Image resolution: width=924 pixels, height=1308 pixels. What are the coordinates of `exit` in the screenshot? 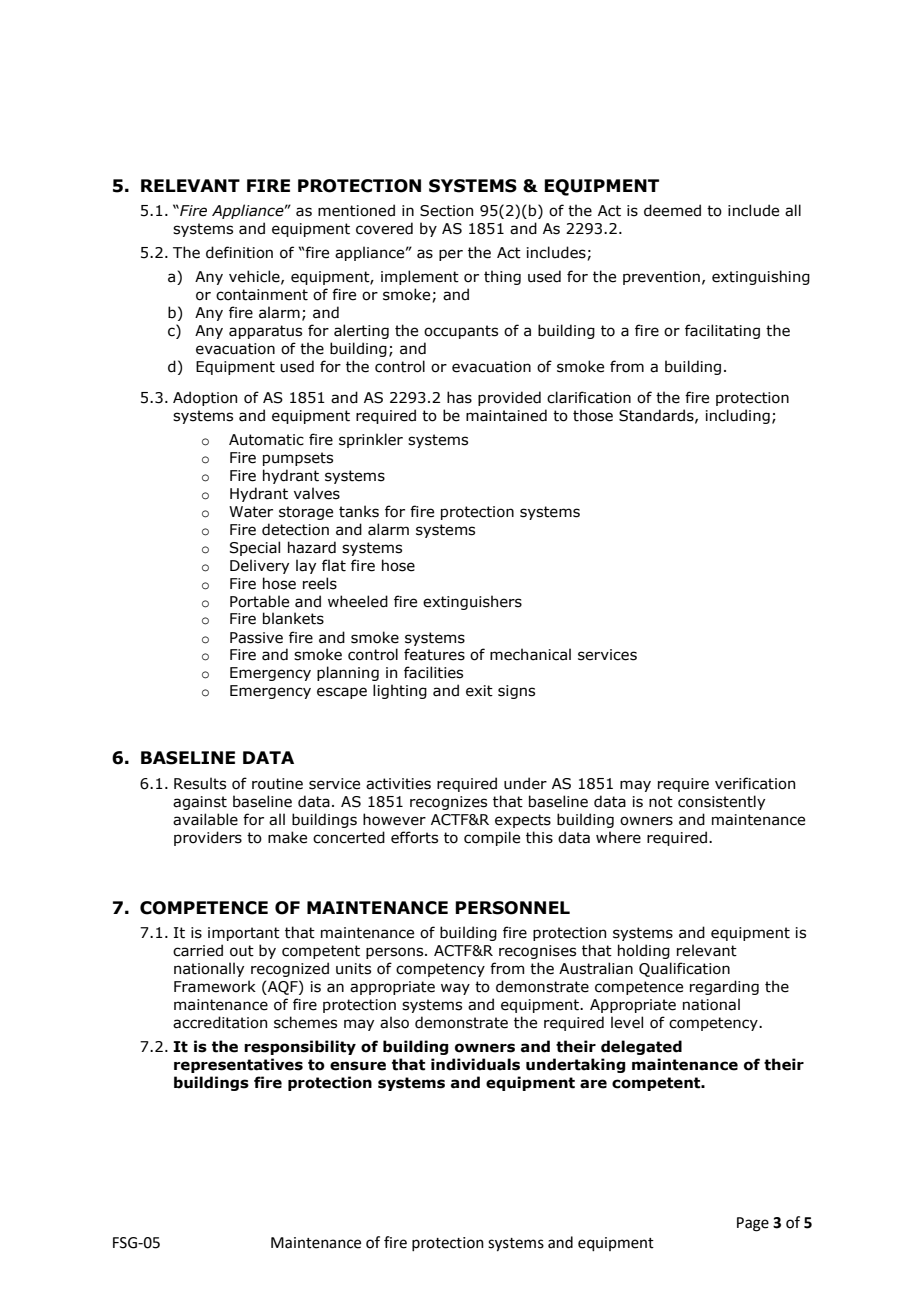 It's located at (479, 691).
